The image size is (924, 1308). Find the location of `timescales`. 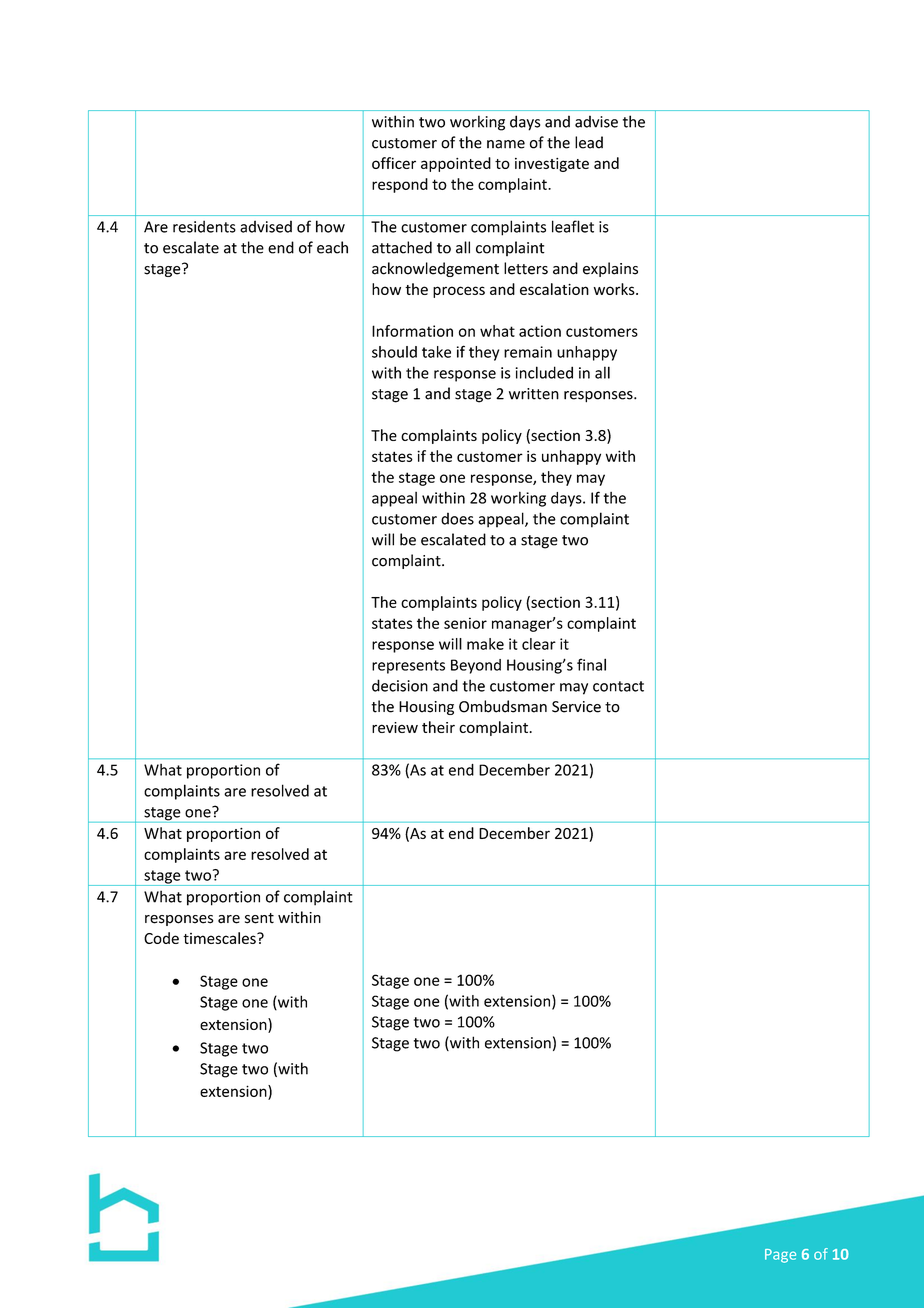

timescales is located at coordinates (220, 938).
